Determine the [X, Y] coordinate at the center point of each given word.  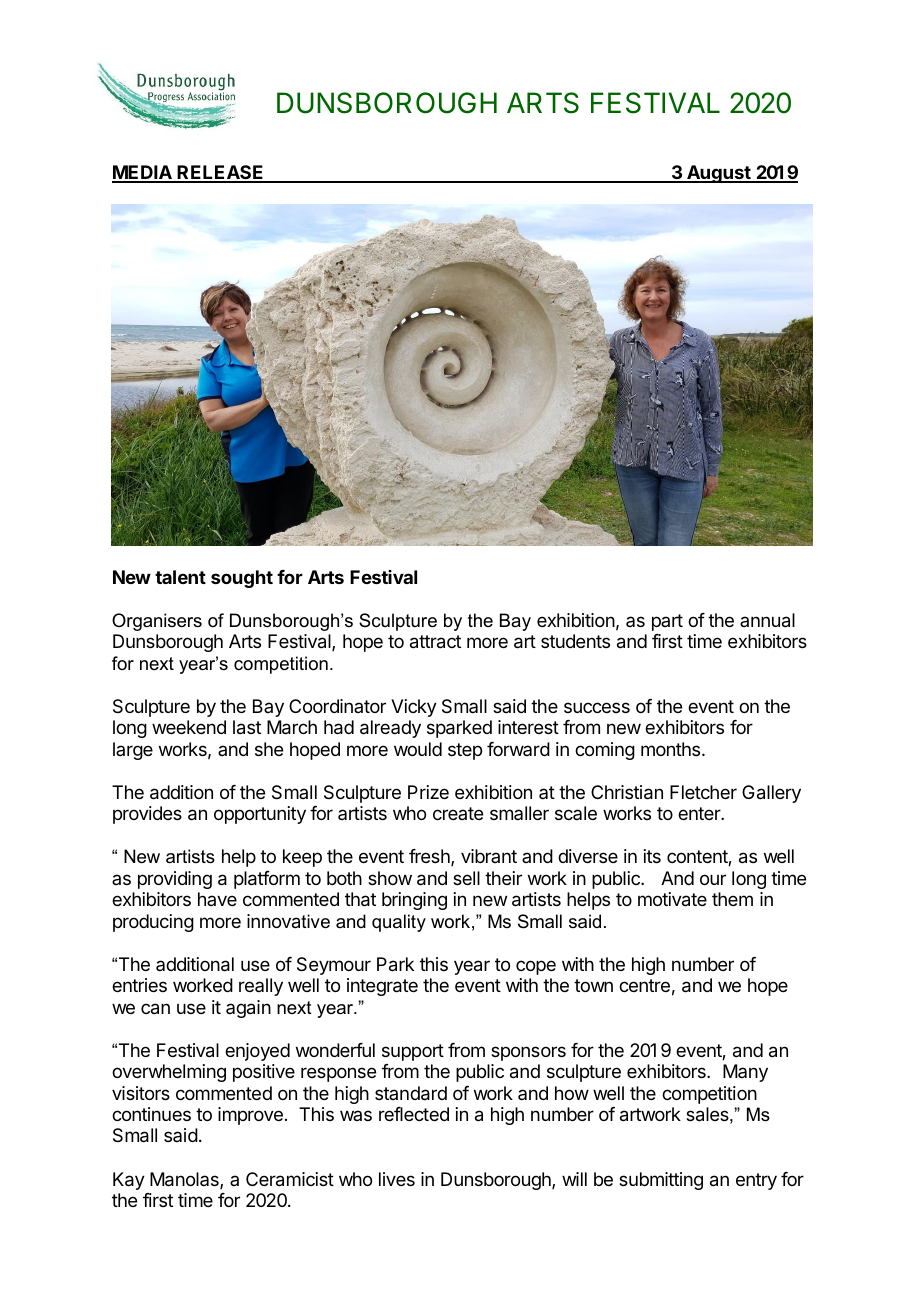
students [575, 641]
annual [767, 620]
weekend [189, 727]
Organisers [157, 622]
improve [250, 1116]
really [261, 987]
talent [180, 577]
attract [435, 642]
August [719, 174]
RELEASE [221, 173]
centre [644, 985]
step [465, 751]
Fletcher [703, 792]
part [667, 622]
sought [242, 579]
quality [399, 923]
